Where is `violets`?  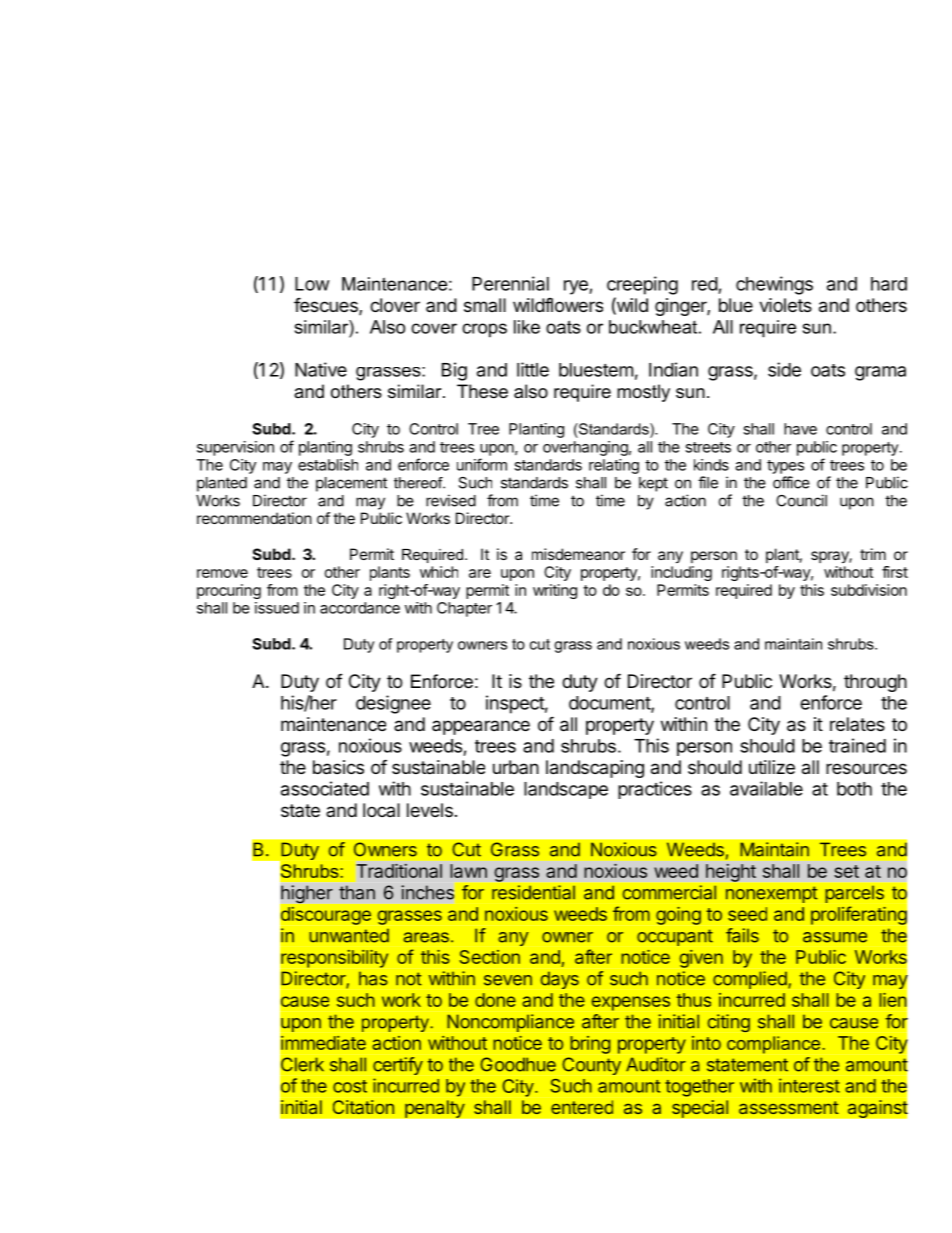
violets is located at coordinates (785, 305).
